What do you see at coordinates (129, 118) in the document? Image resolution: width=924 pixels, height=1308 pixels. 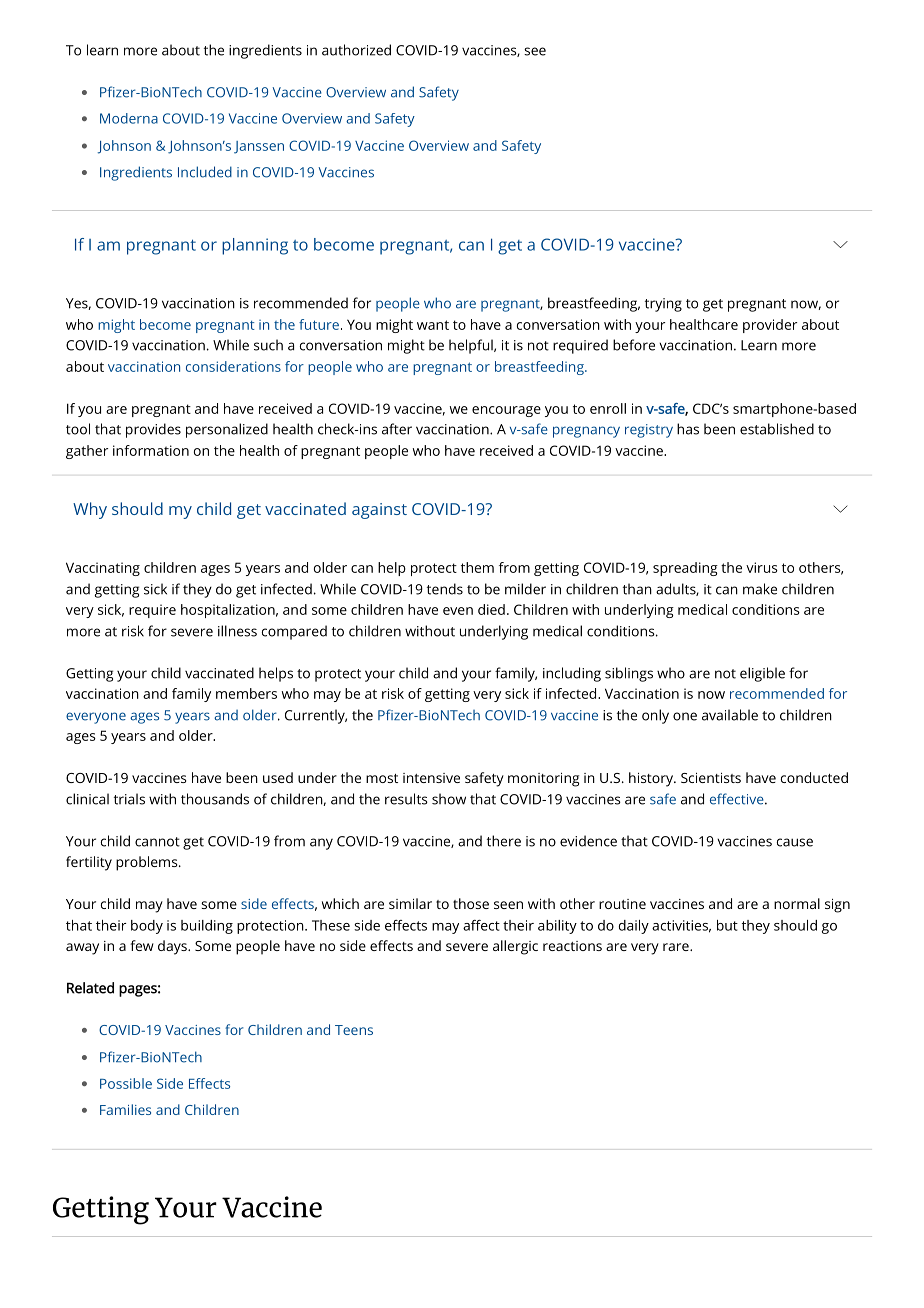 I see `Moderna` at bounding box center [129, 118].
